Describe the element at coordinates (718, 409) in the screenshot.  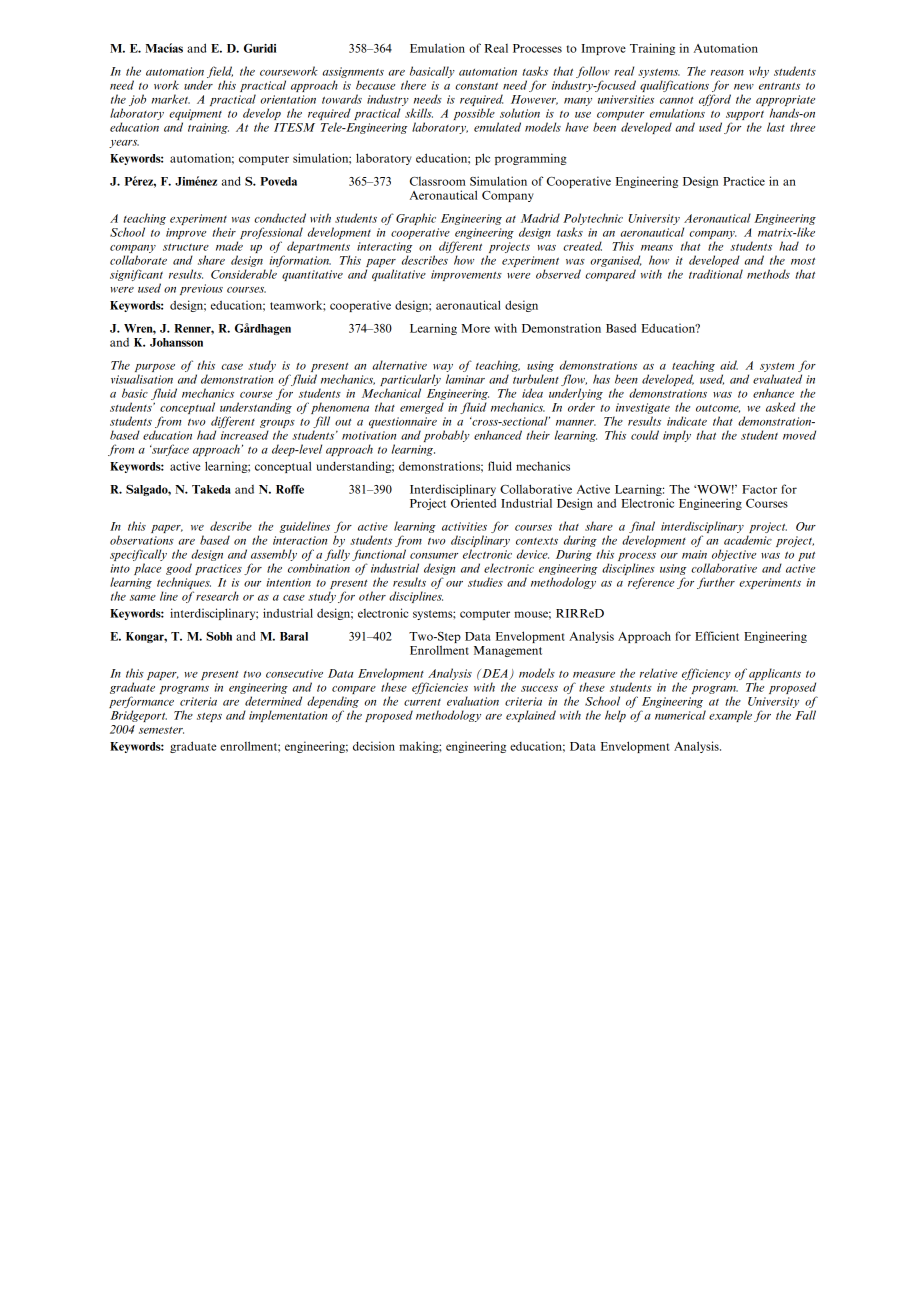
I see `outcome` at that location.
